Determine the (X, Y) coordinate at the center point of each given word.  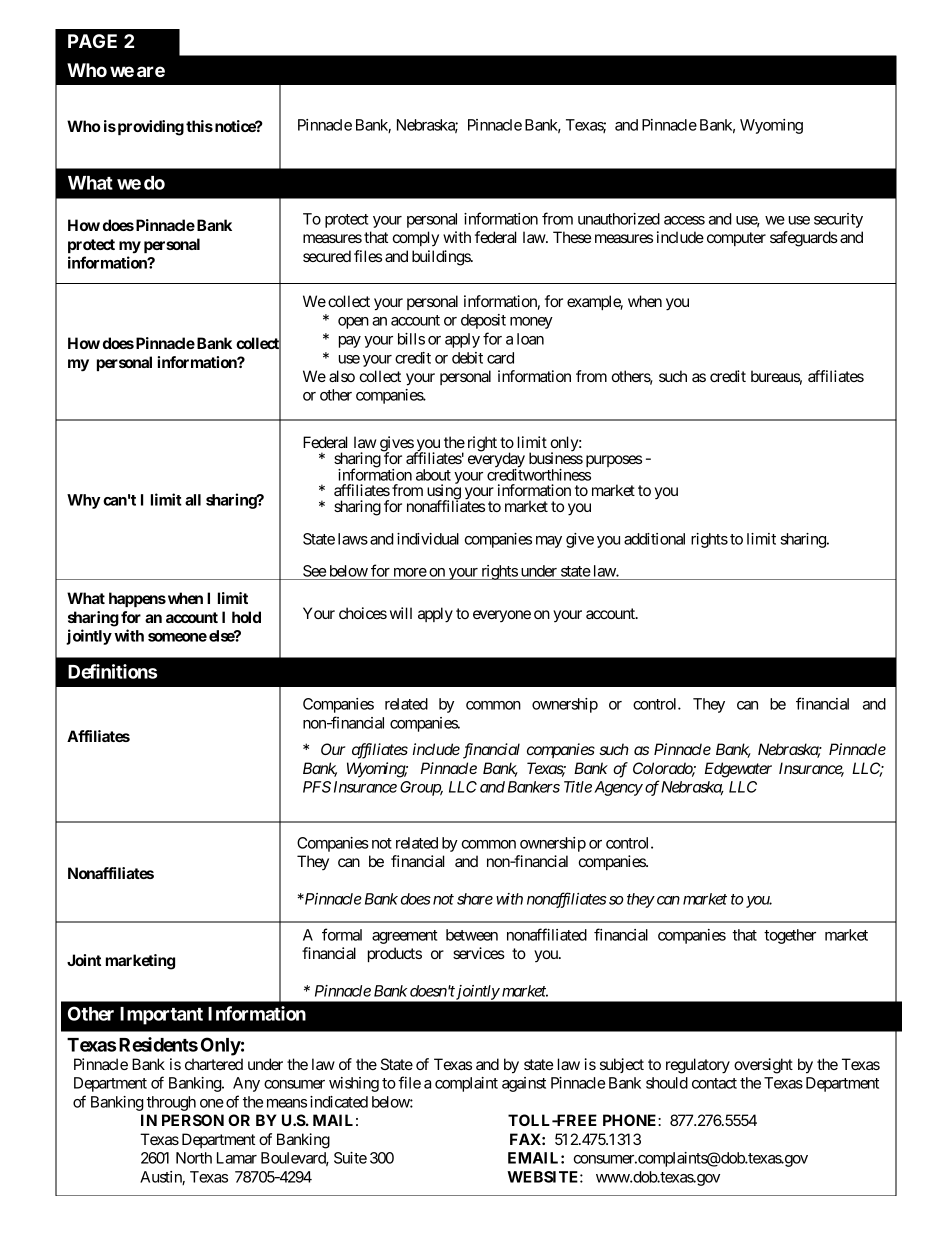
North (194, 1158)
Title (578, 787)
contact (714, 1083)
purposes (614, 461)
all (193, 500)
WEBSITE (544, 1177)
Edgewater (738, 770)
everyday (496, 460)
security (838, 220)
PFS (317, 787)
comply (416, 238)
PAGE (92, 41)
